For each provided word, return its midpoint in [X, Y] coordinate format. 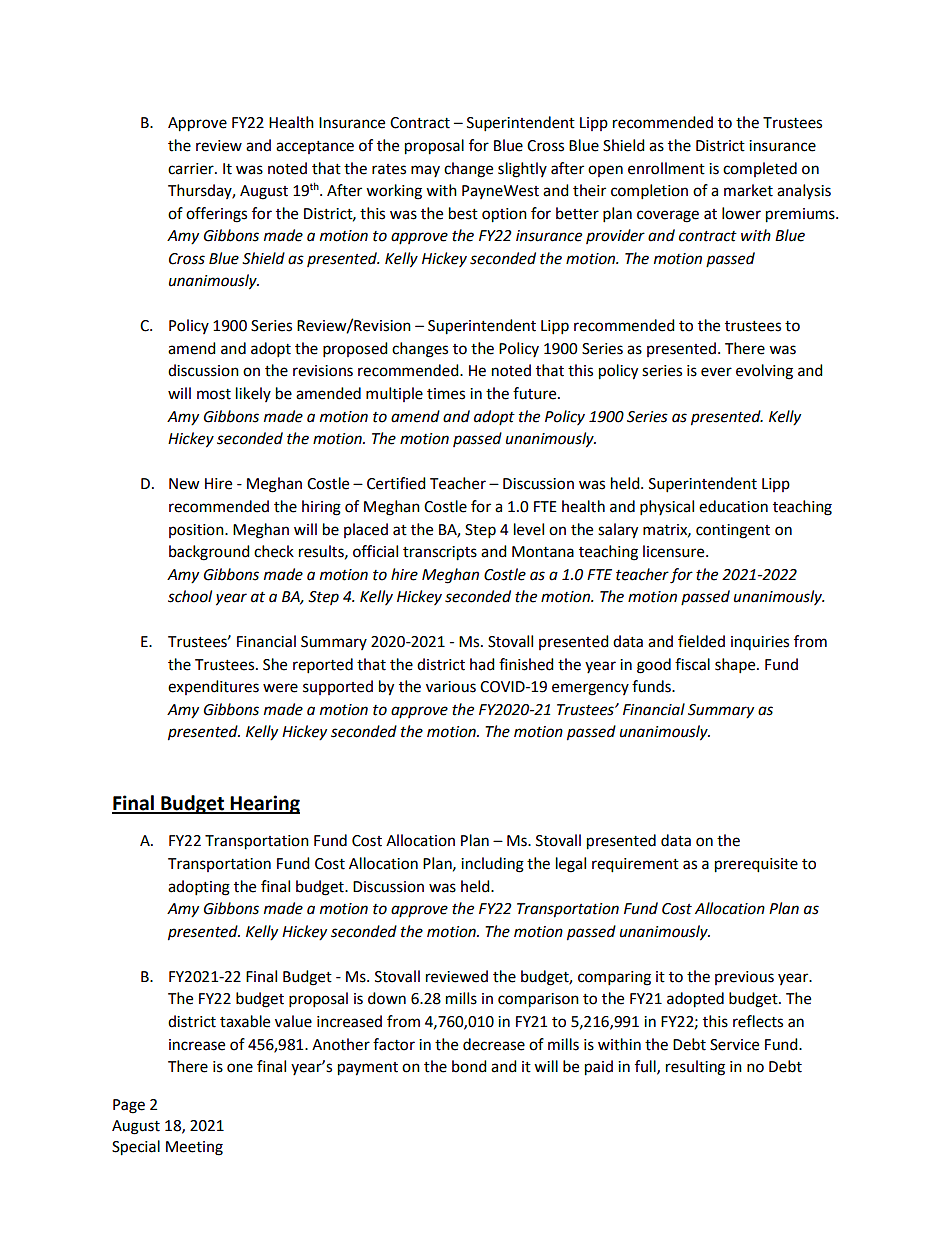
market [748, 190]
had [482, 664]
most [214, 394]
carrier [192, 169]
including [492, 865]
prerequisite [756, 865]
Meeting [194, 1148]
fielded [701, 641]
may [425, 171]
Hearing [264, 804]
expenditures [213, 687]
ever [716, 372]
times [446, 394]
